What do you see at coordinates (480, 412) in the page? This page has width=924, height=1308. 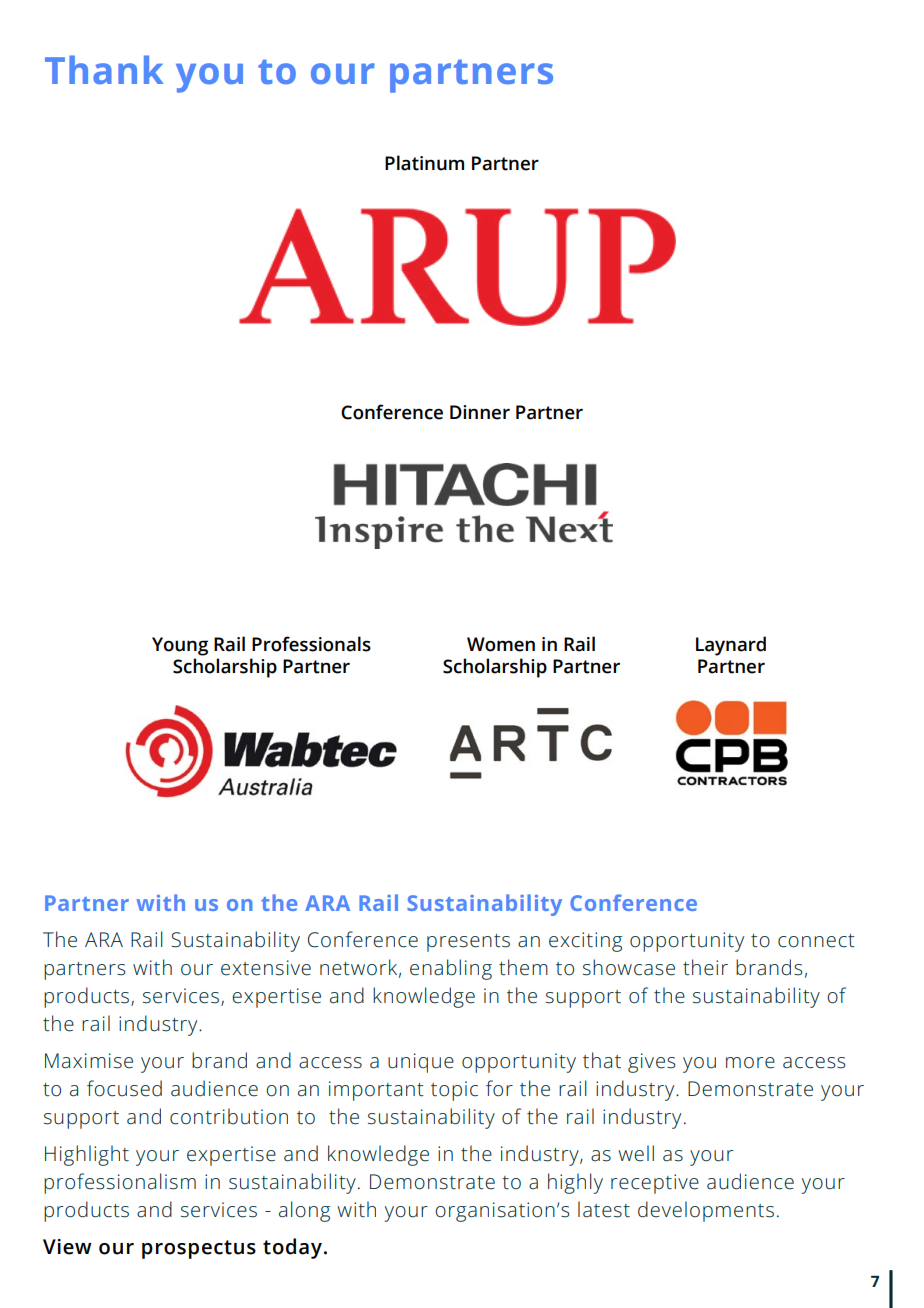 I see `Dinner` at bounding box center [480, 412].
